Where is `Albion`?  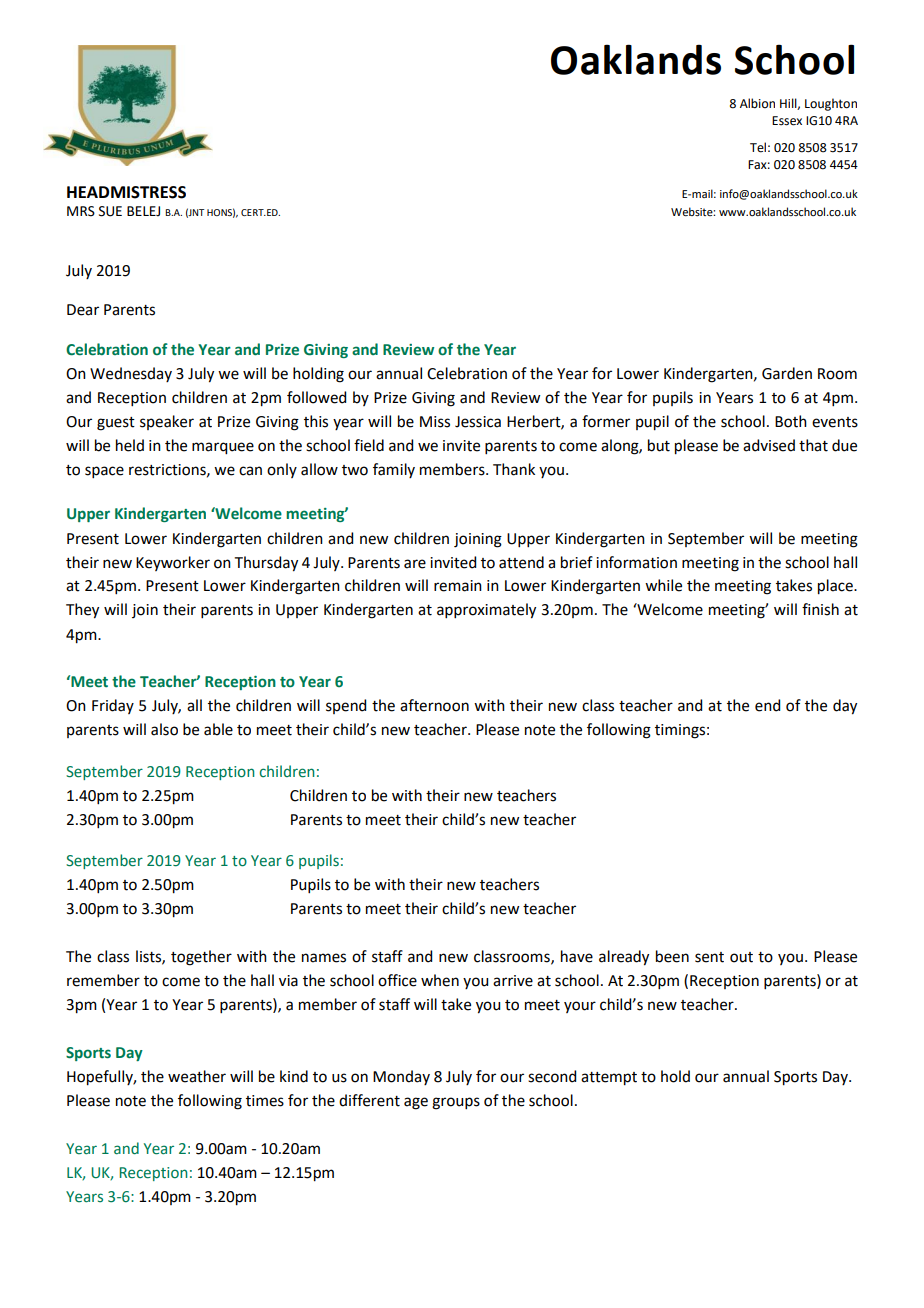
Albion is located at coordinates (757, 103).
